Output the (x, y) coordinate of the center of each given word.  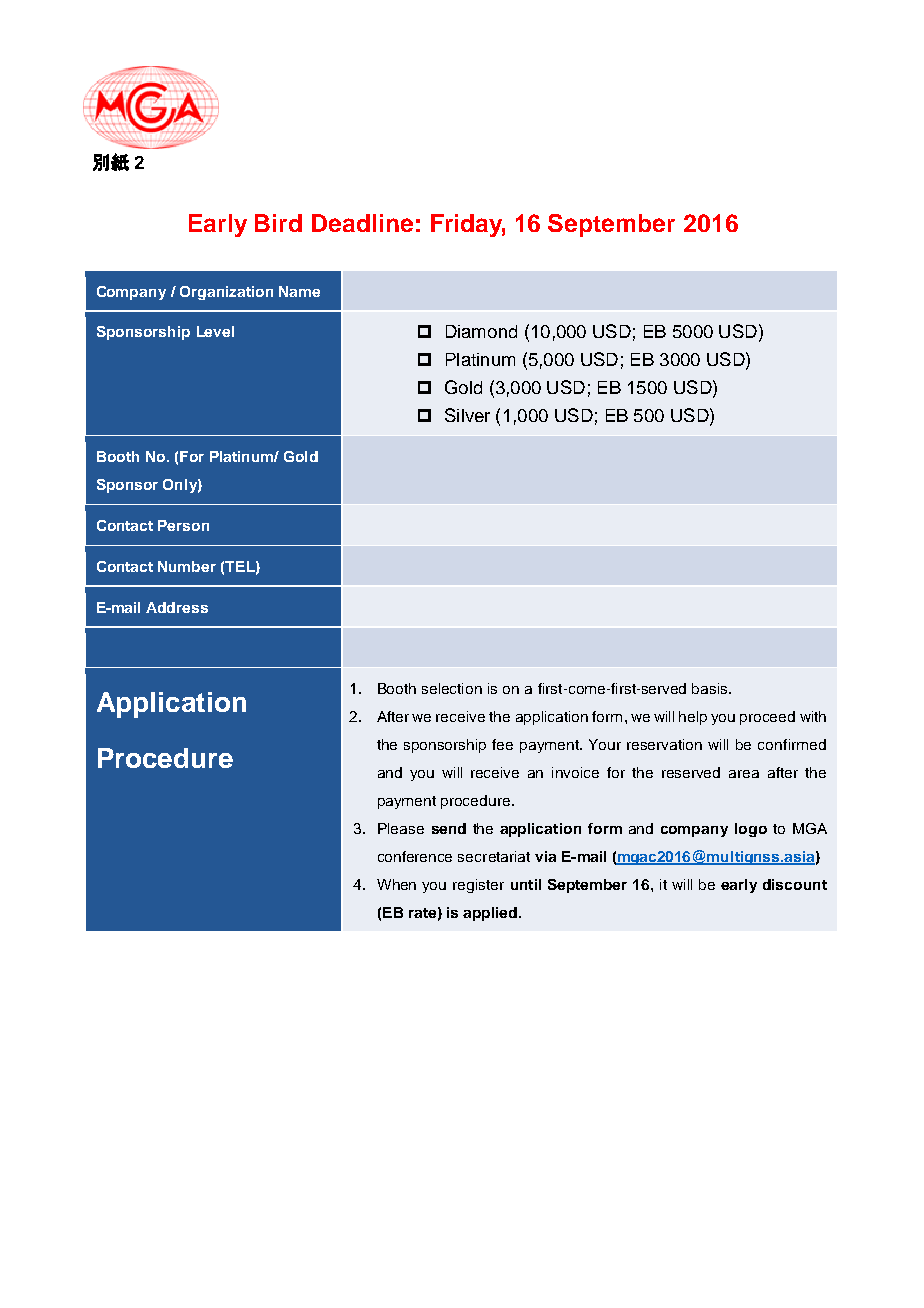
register (478, 886)
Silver (467, 415)
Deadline (362, 223)
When (396, 884)
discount (795, 884)
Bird (278, 223)
